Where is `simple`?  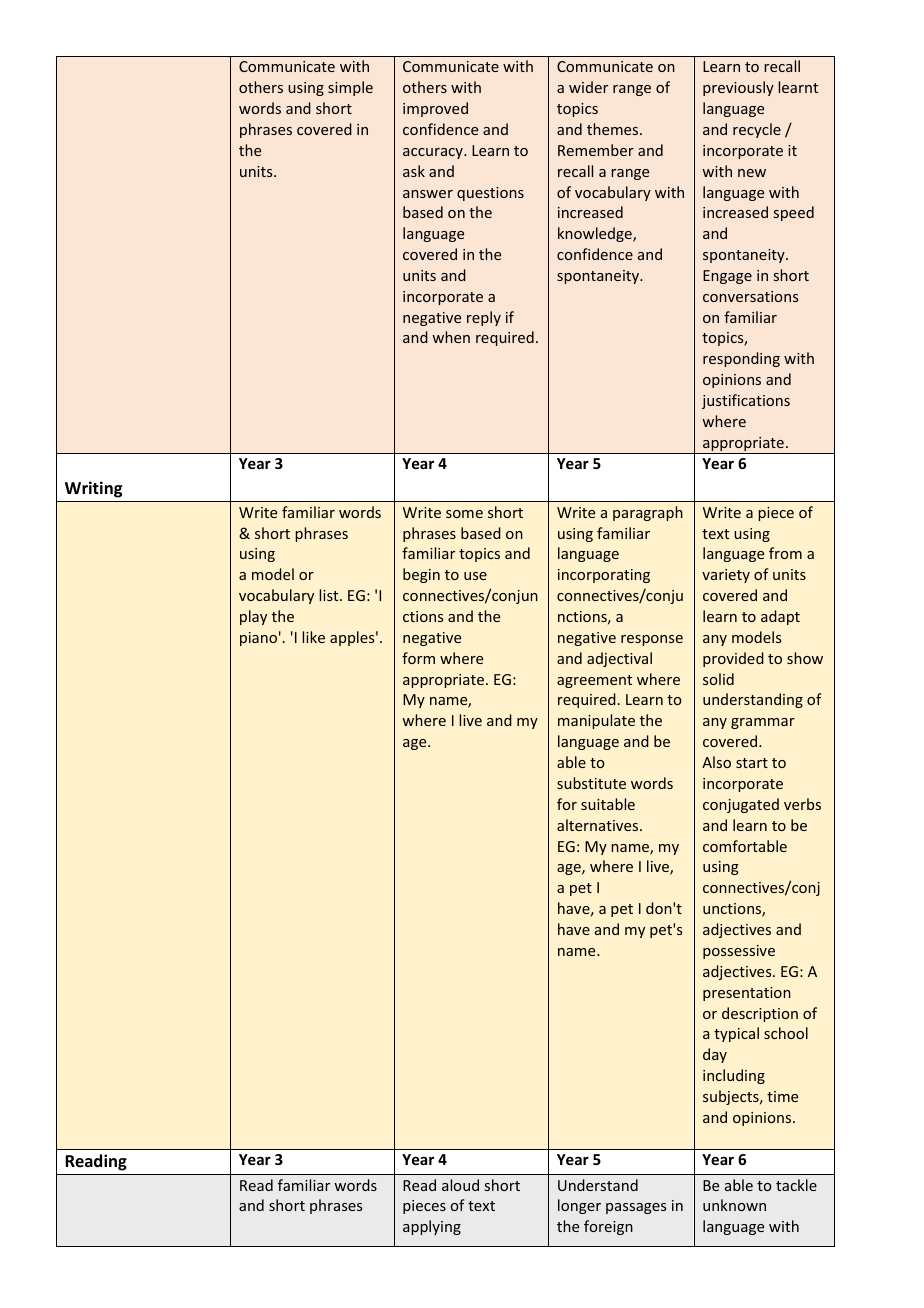
simple is located at coordinates (350, 88).
